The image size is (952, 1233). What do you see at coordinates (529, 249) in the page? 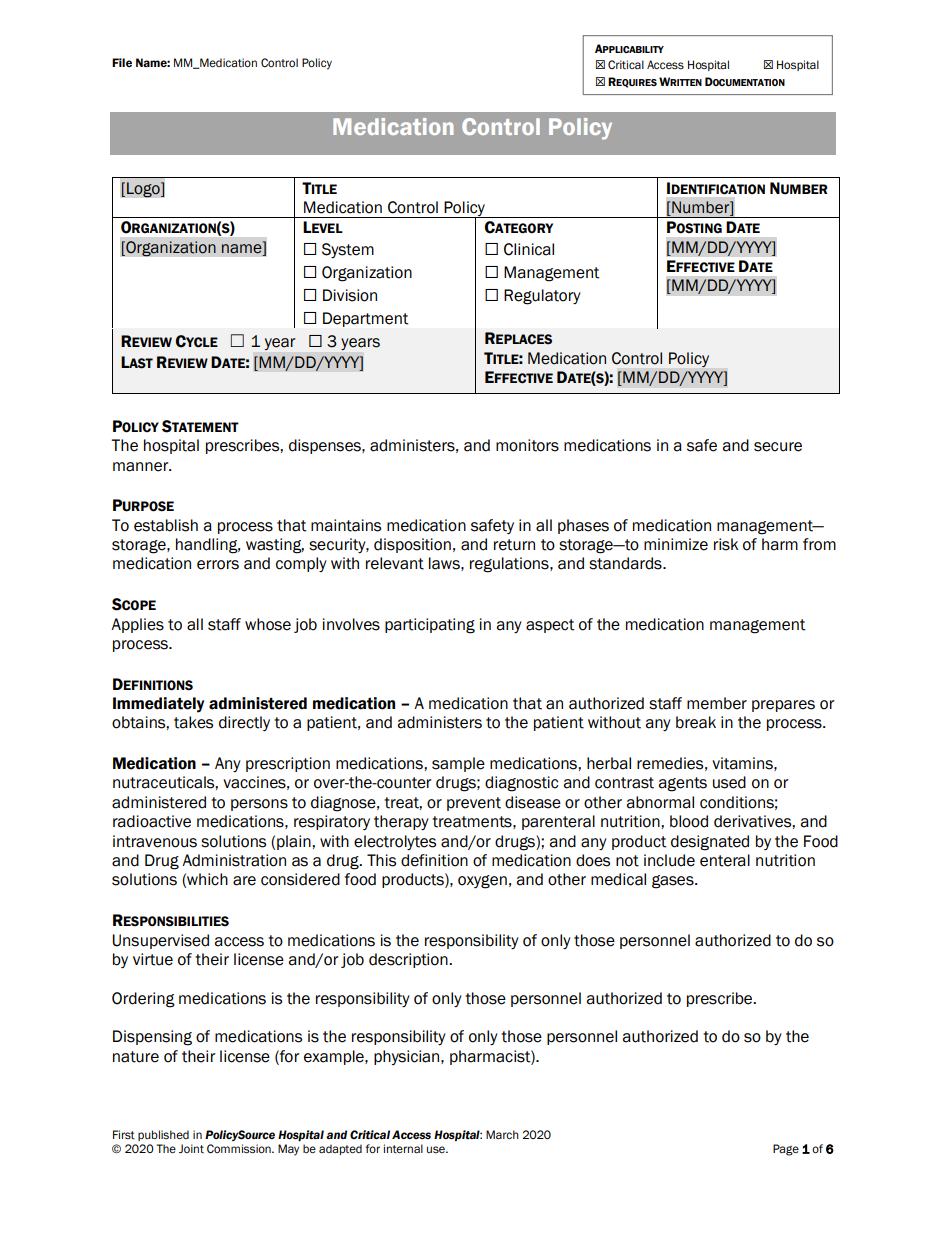
I see `Clinical` at bounding box center [529, 249].
